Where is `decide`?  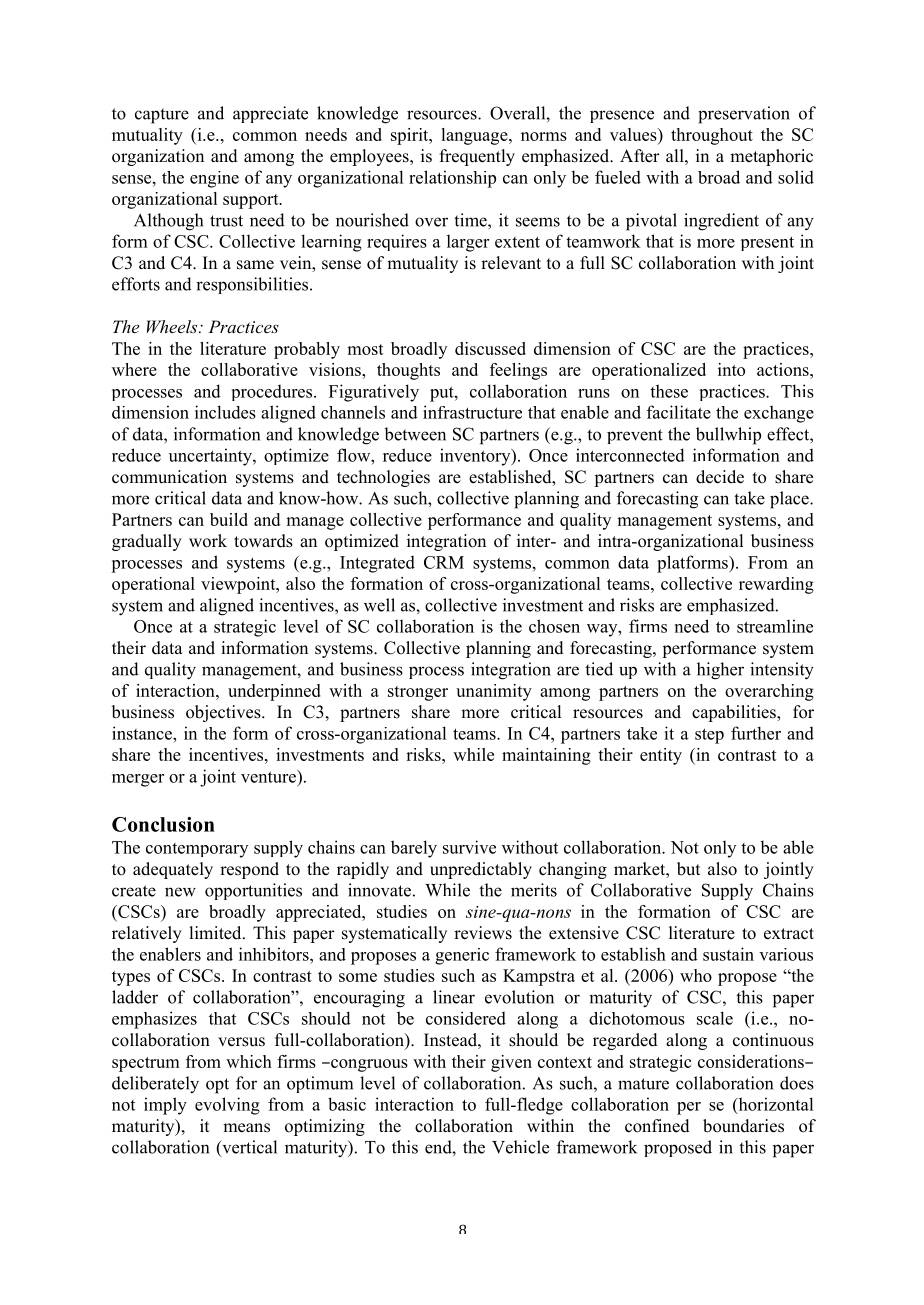
decide is located at coordinates (720, 477).
